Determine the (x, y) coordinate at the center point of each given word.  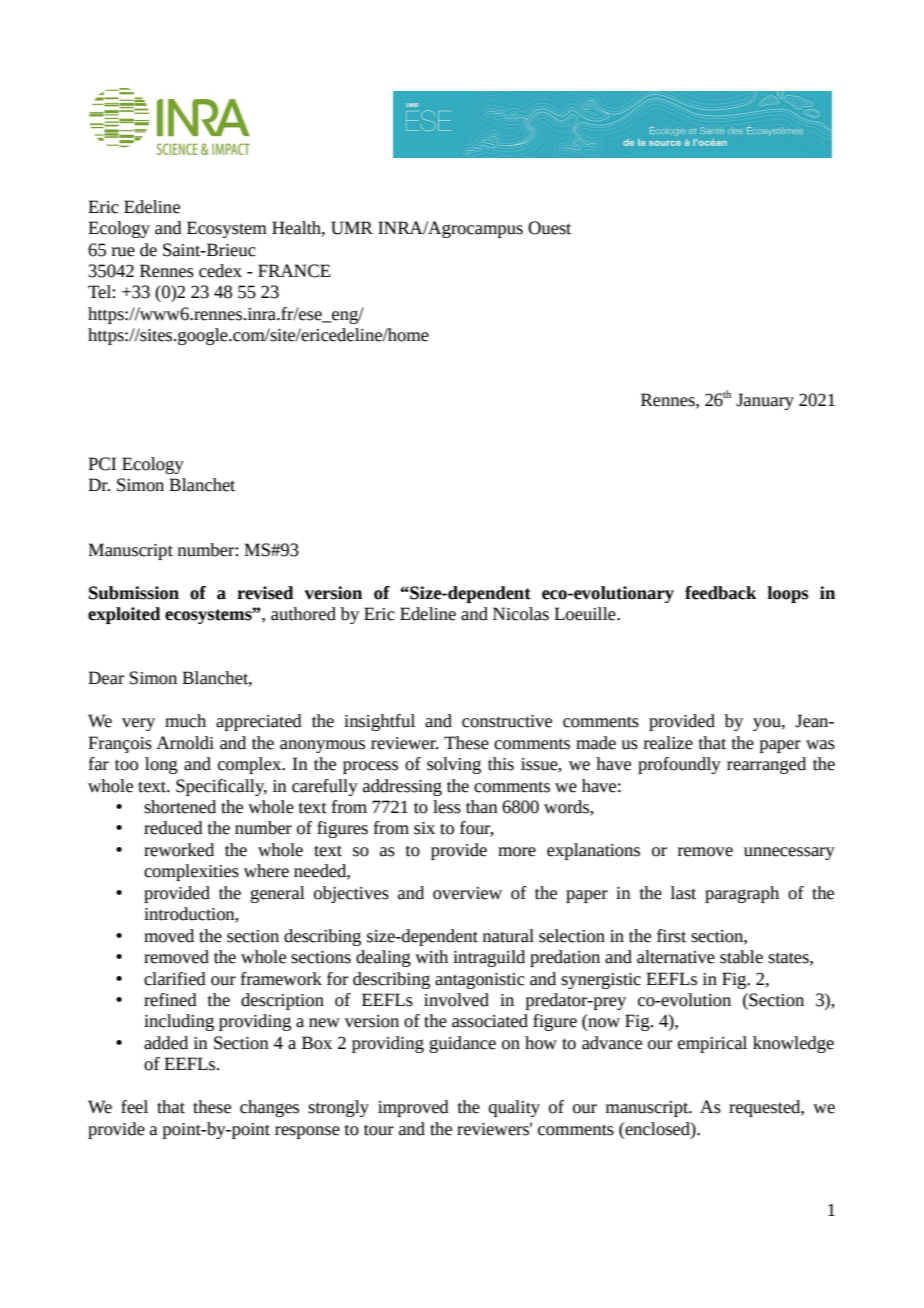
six (424, 828)
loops (788, 594)
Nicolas (521, 614)
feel (134, 1107)
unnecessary (789, 853)
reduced (173, 828)
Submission (134, 593)
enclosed (657, 1129)
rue (123, 252)
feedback (721, 593)
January (765, 401)
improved (413, 1108)
